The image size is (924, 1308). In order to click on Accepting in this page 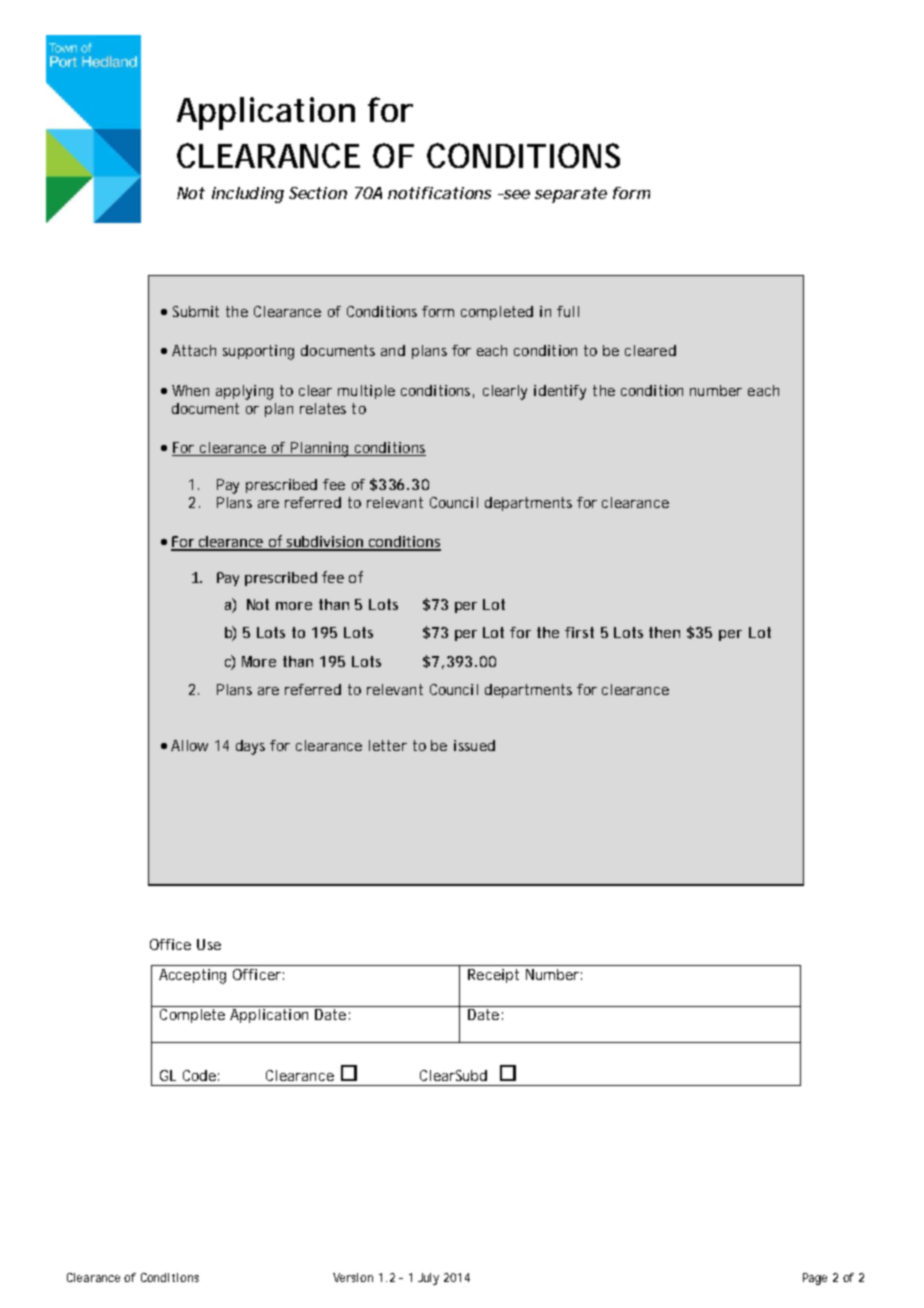, I will do `click(192, 976)`.
